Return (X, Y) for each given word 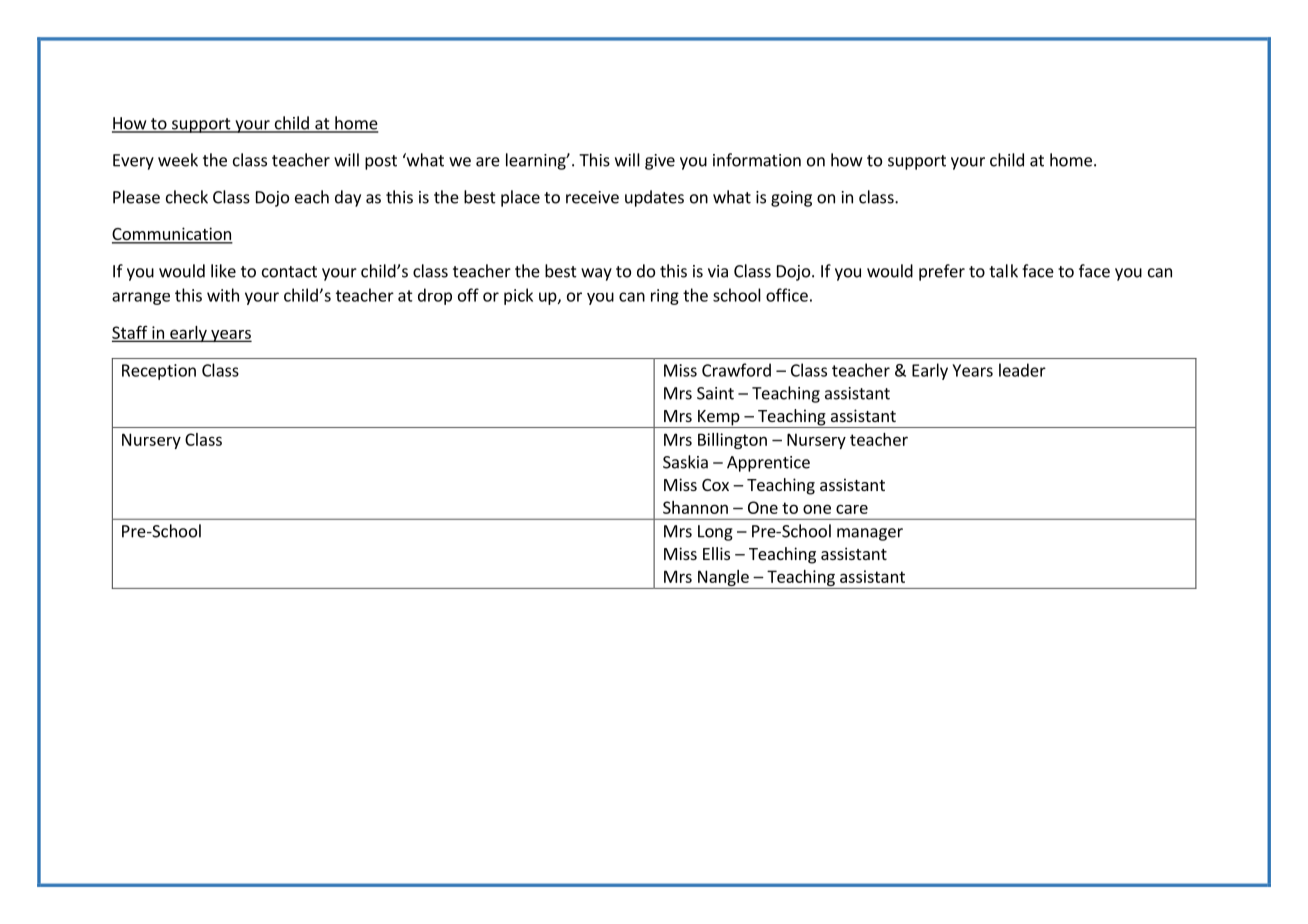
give (660, 162)
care (852, 509)
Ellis (716, 553)
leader (1022, 370)
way (596, 274)
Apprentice (768, 464)
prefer (942, 272)
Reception (159, 372)
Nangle (723, 578)
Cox (715, 485)
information (757, 160)
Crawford (736, 370)
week (178, 160)
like (223, 271)
